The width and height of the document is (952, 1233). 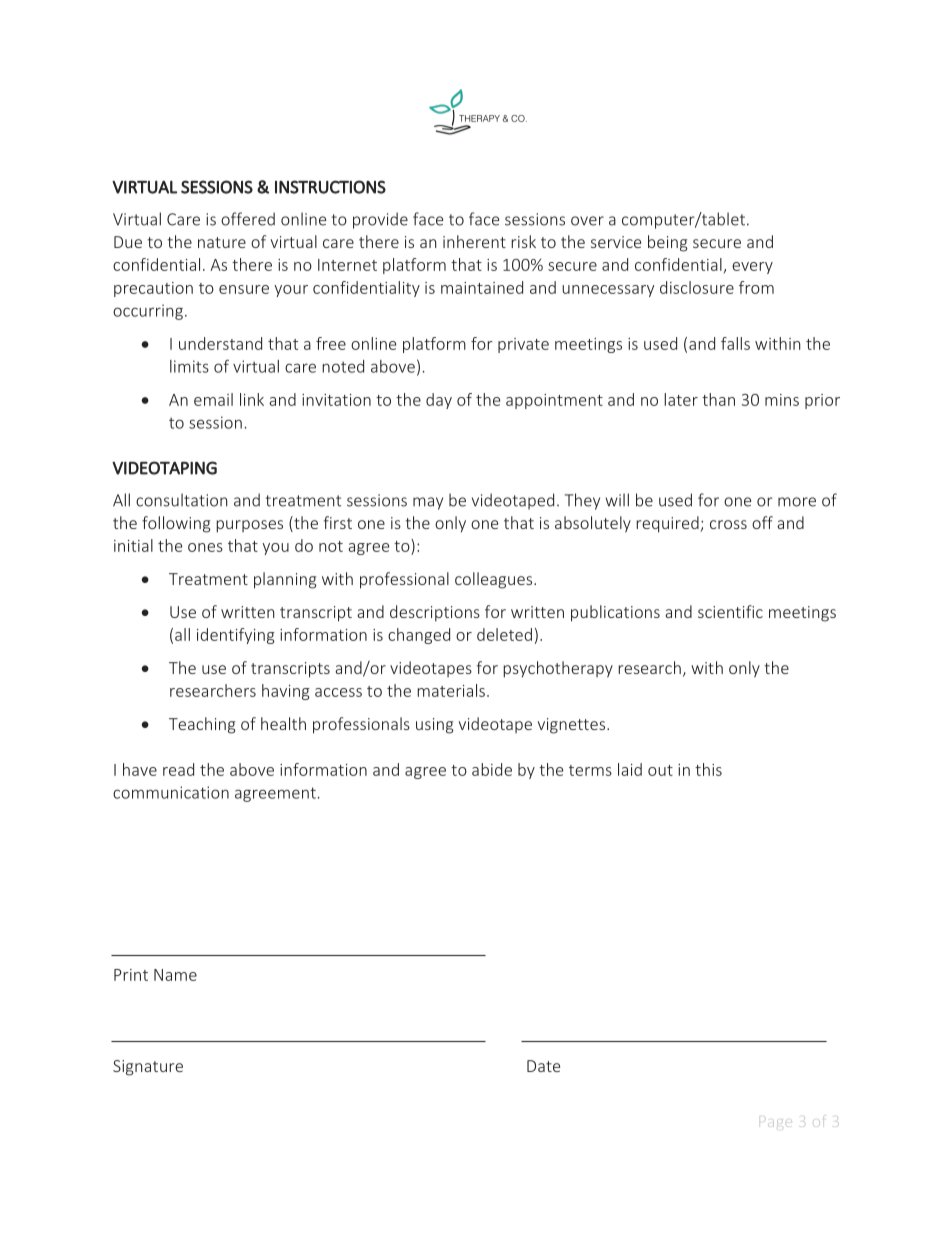 What do you see at coordinates (178, 769) in the document?
I see `read` at bounding box center [178, 769].
